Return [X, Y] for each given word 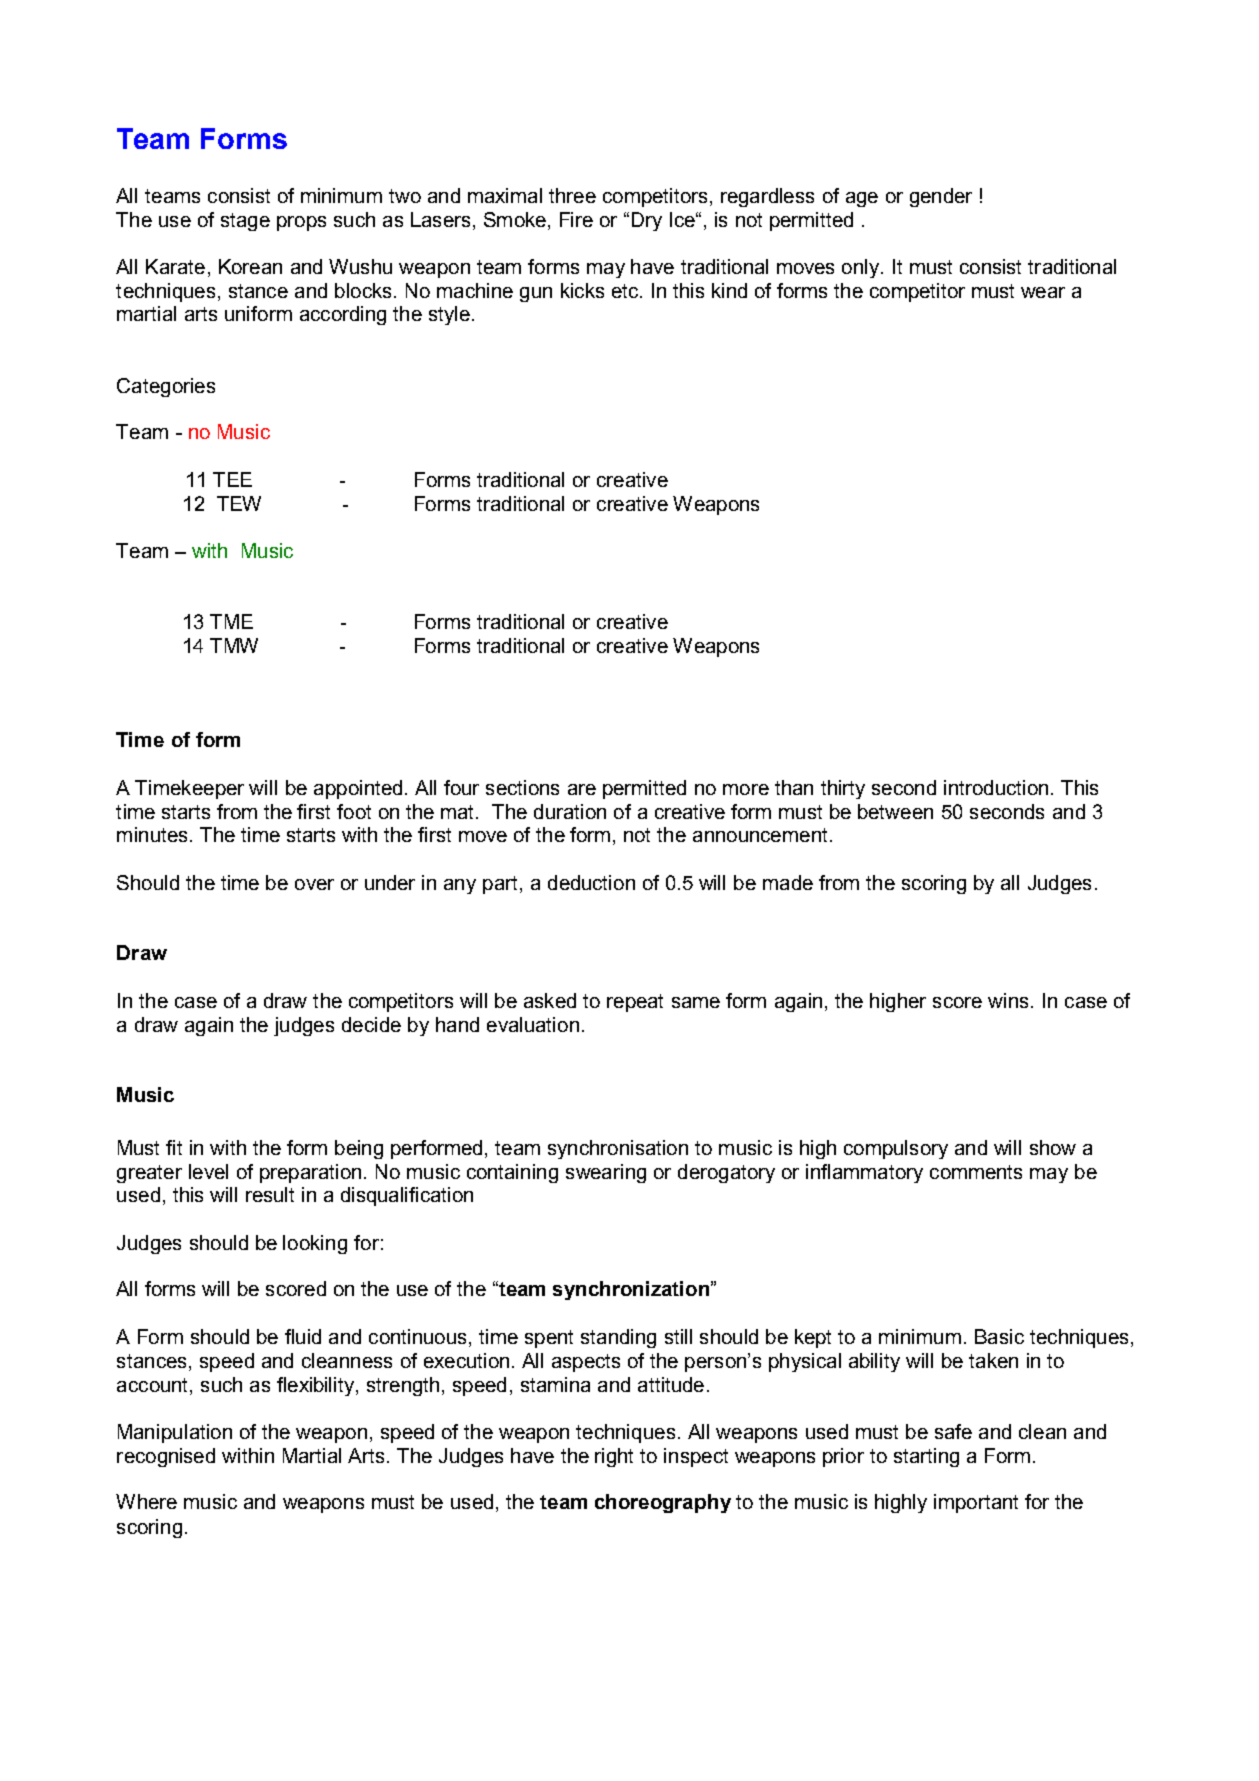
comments [976, 1172]
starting [926, 1457]
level [208, 1171]
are [582, 789]
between [895, 811]
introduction [996, 787]
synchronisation [618, 1149]
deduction [591, 882]
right [614, 1457]
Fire [576, 219]
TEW [239, 503]
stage [245, 222]
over [314, 884]
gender [941, 197]
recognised [166, 1457]
